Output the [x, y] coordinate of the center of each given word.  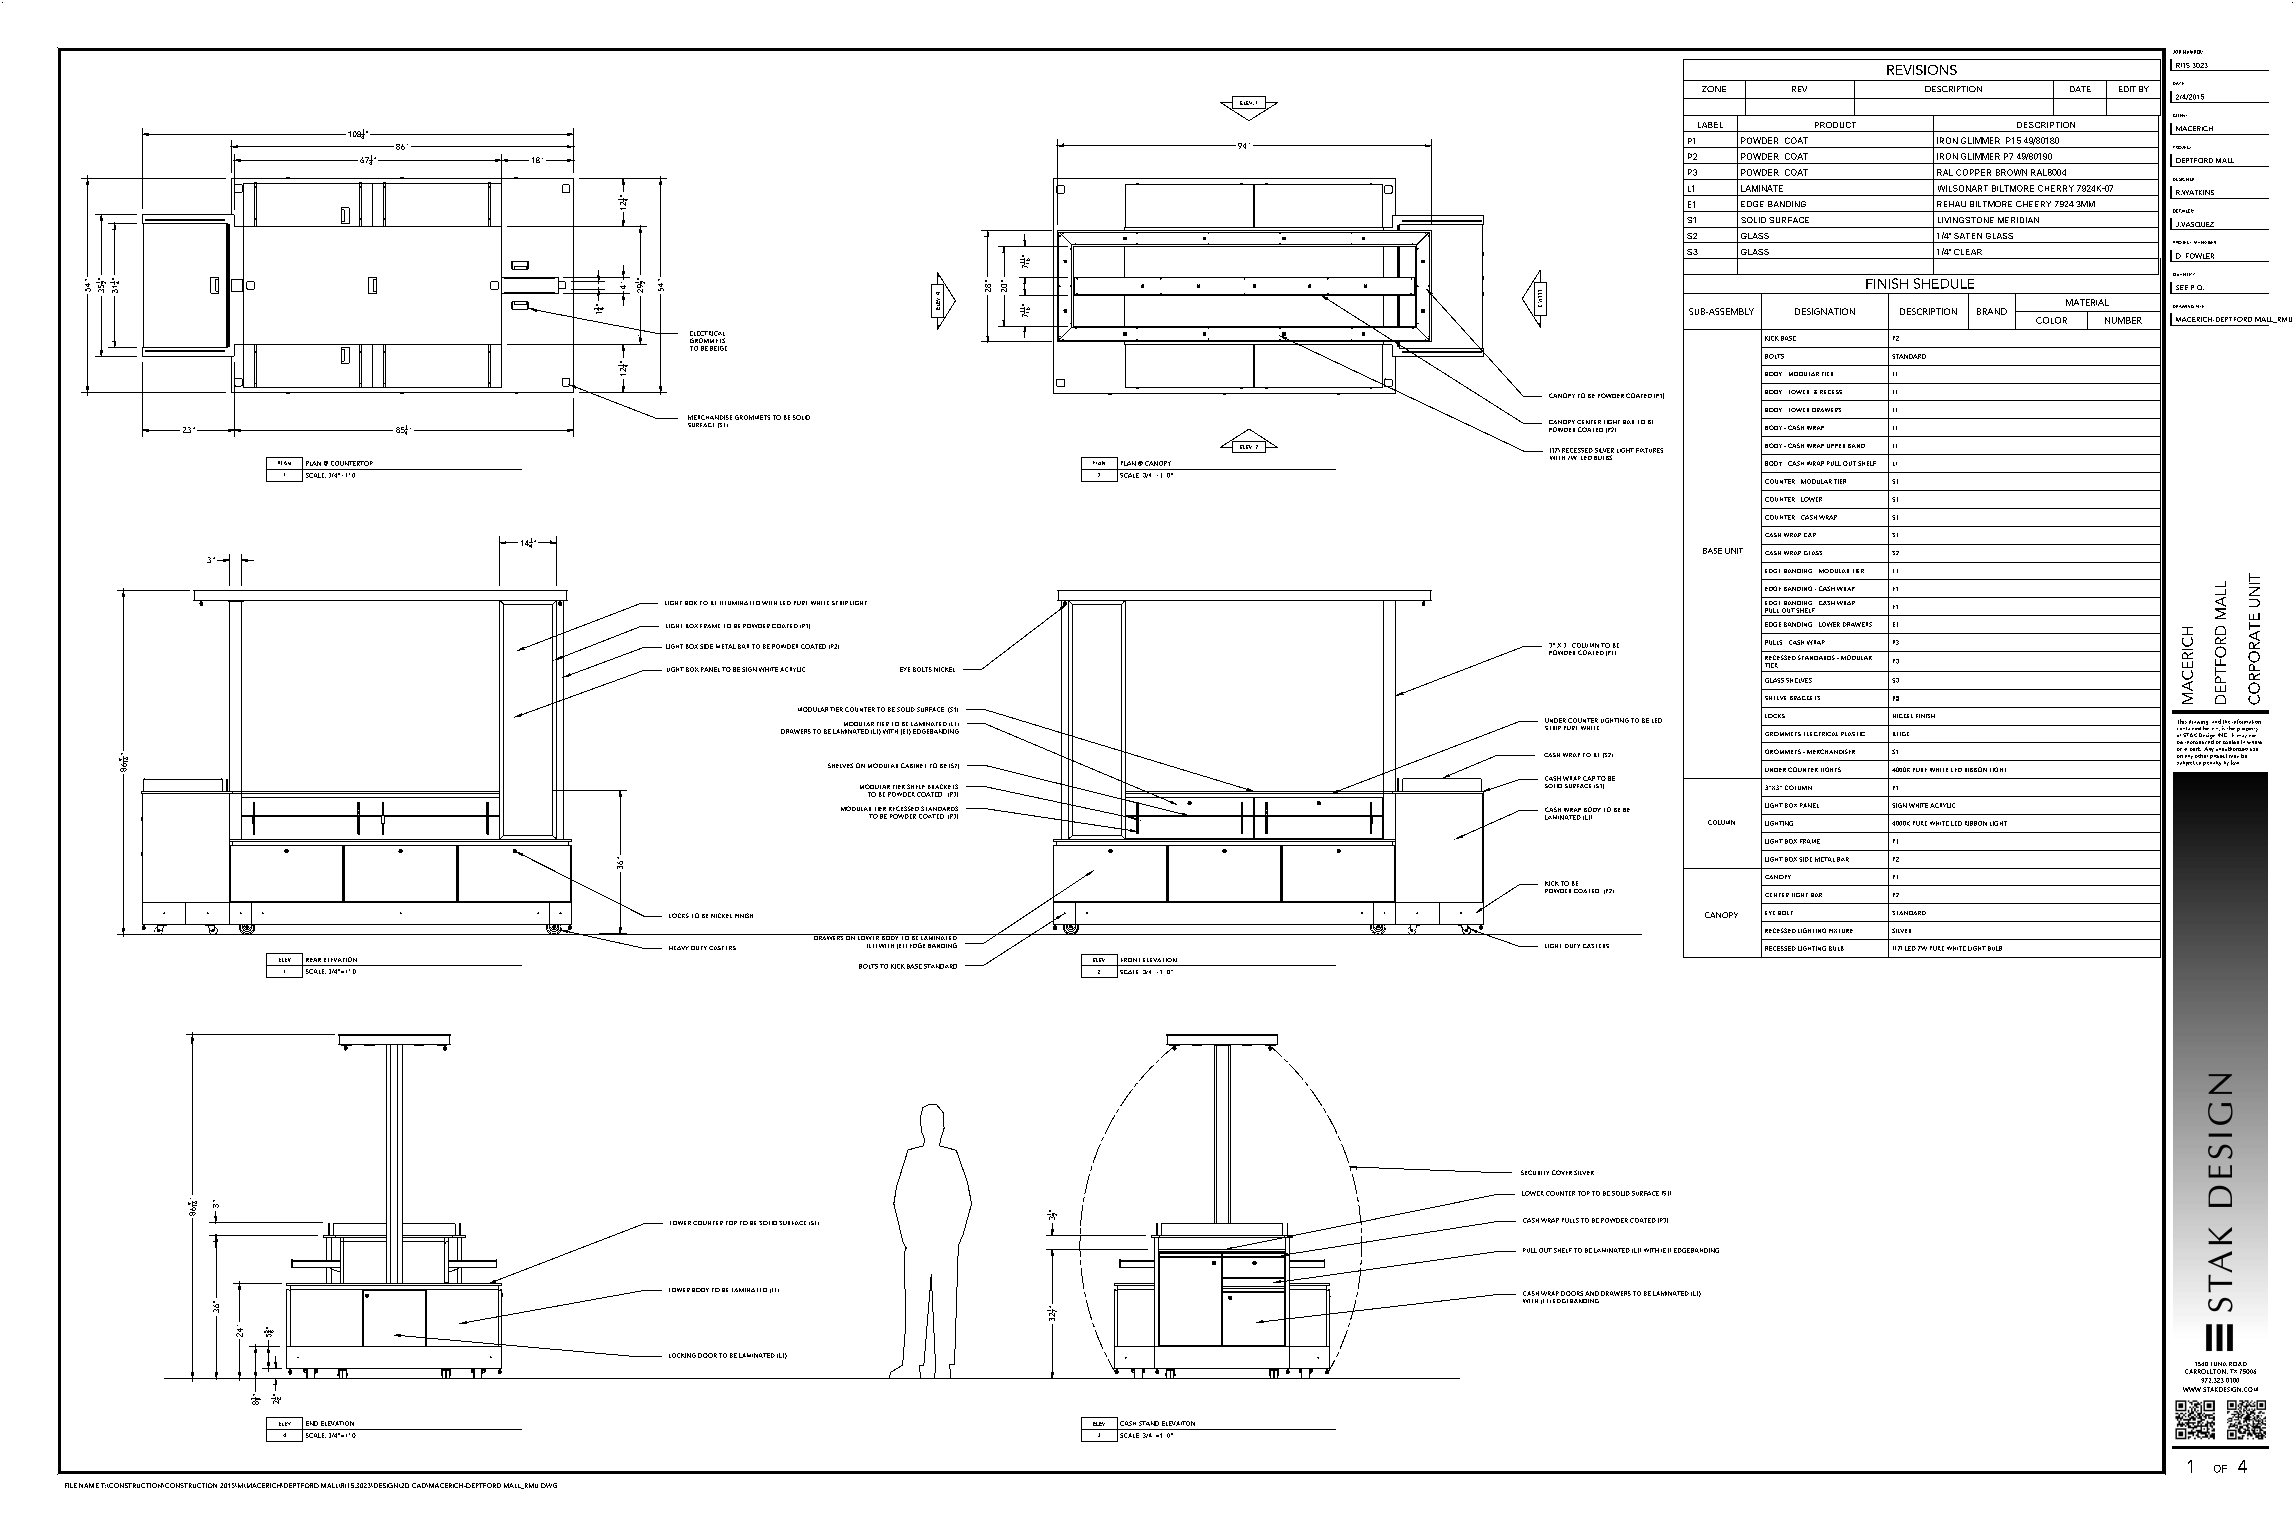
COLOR [2051, 320]
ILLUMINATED [740, 603]
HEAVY [679, 948]
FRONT [1130, 960]
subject [2186, 762]
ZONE [1714, 89]
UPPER [1836, 446]
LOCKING [682, 1355]
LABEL [1710, 125]
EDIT [2127, 89]
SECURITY [1535, 1172]
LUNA [2219, 1364]
